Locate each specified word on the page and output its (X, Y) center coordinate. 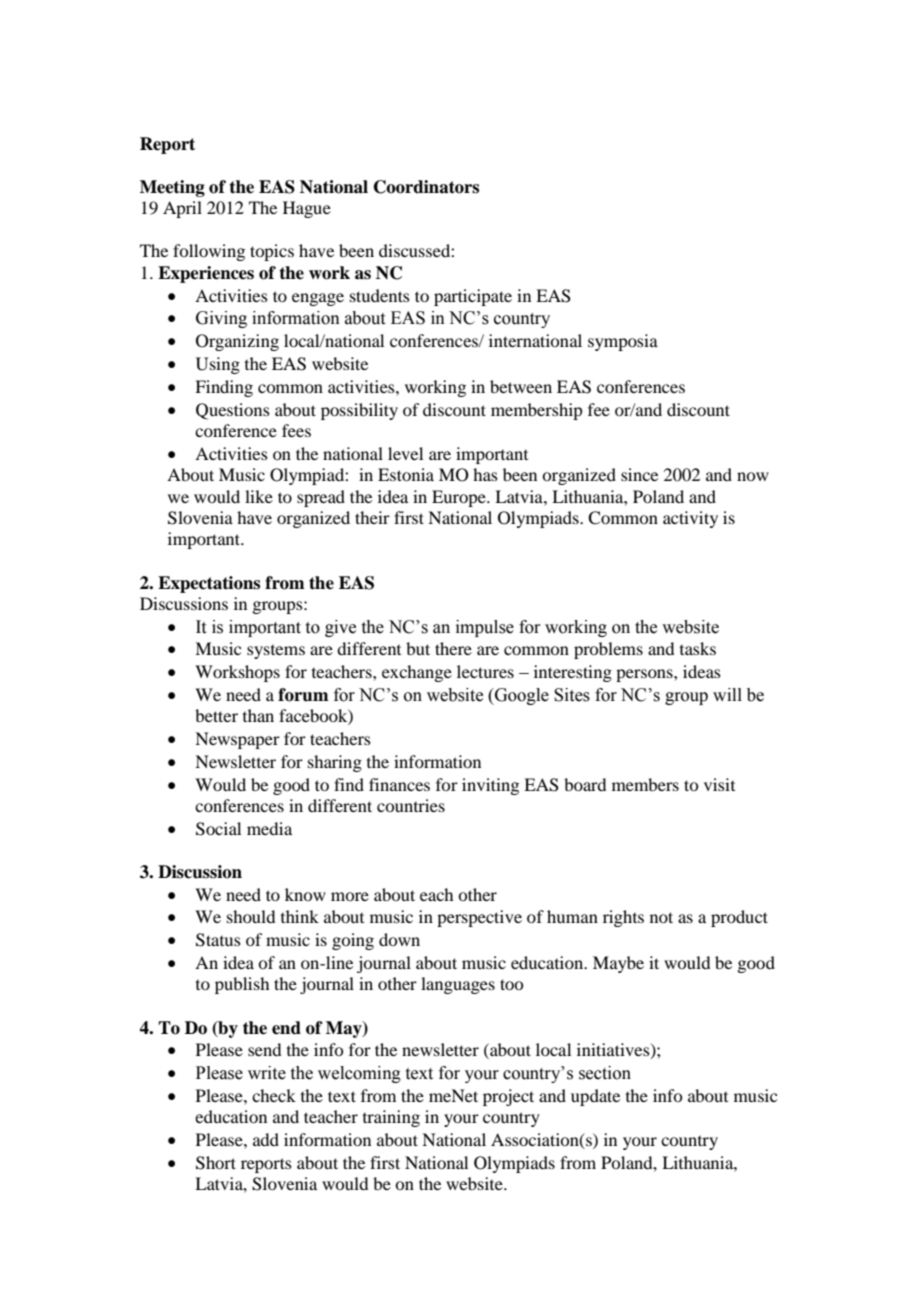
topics (272, 252)
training (391, 1118)
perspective (479, 918)
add (266, 1139)
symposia (623, 342)
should (251, 916)
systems (276, 652)
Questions (233, 411)
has (485, 474)
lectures (485, 671)
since (639, 474)
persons (645, 675)
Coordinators (426, 187)
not (661, 917)
